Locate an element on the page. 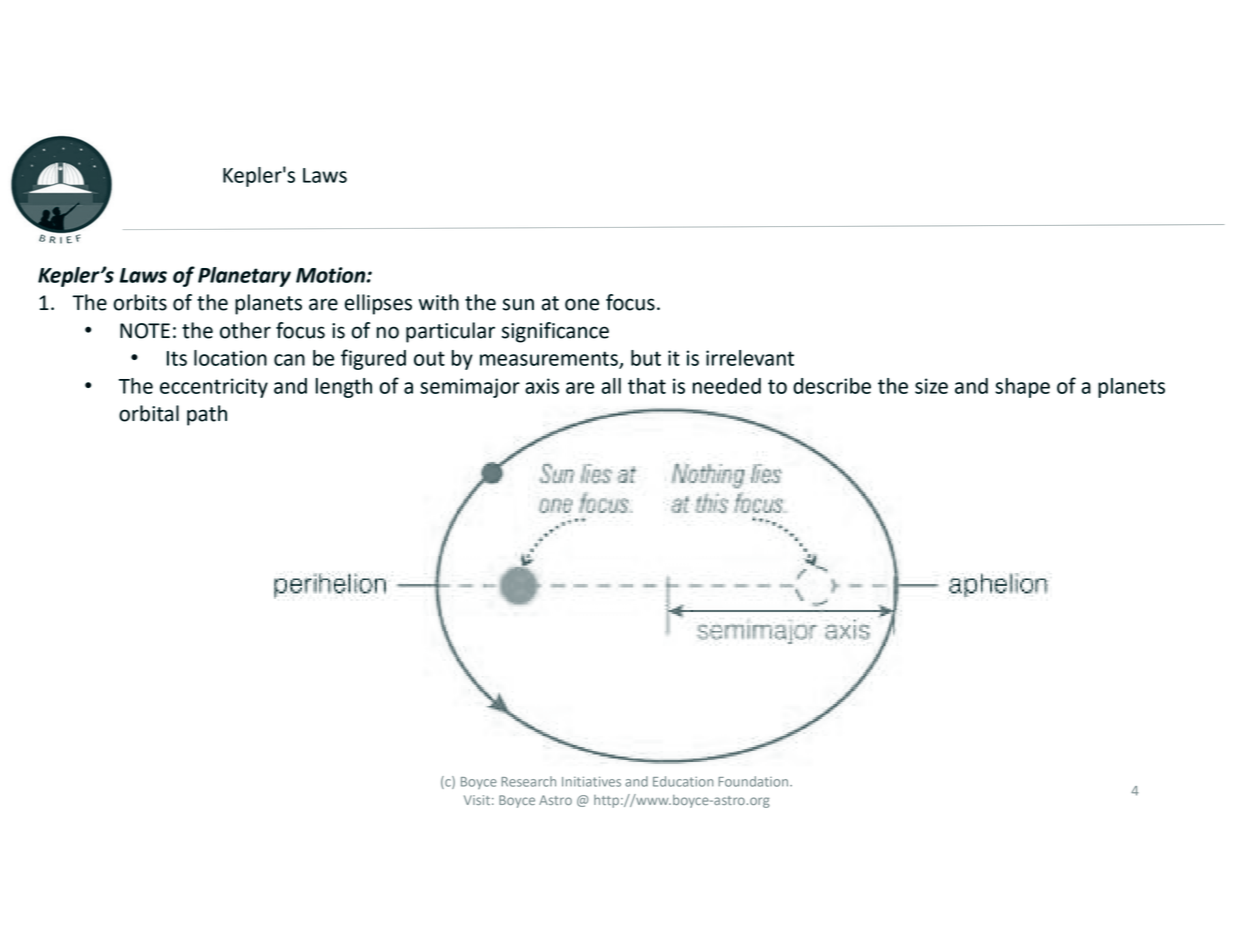 This page has height=952, width=1233. Initiatives is located at coordinates (591, 781).
